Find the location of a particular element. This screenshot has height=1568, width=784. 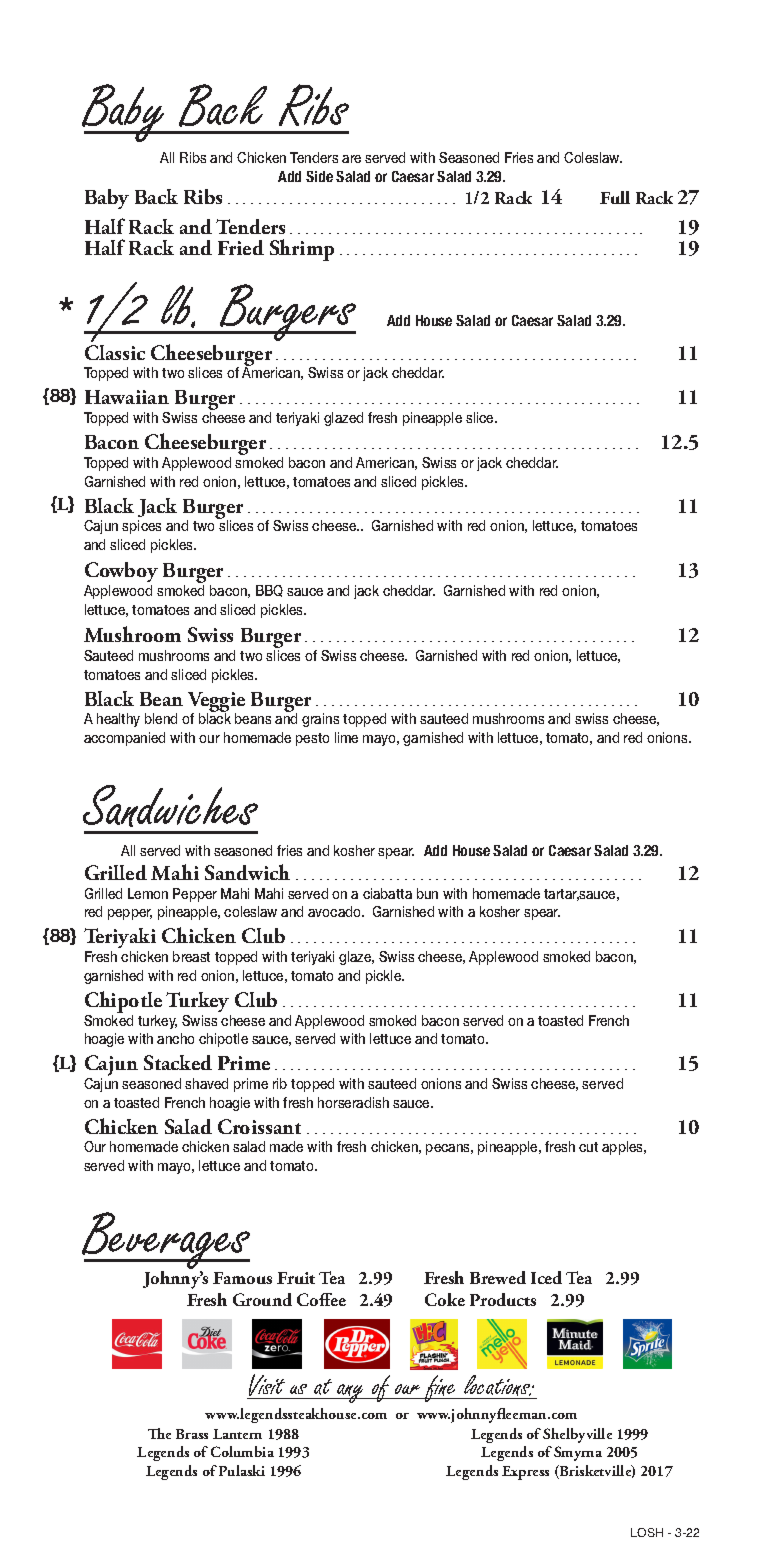

are is located at coordinates (351, 159).
